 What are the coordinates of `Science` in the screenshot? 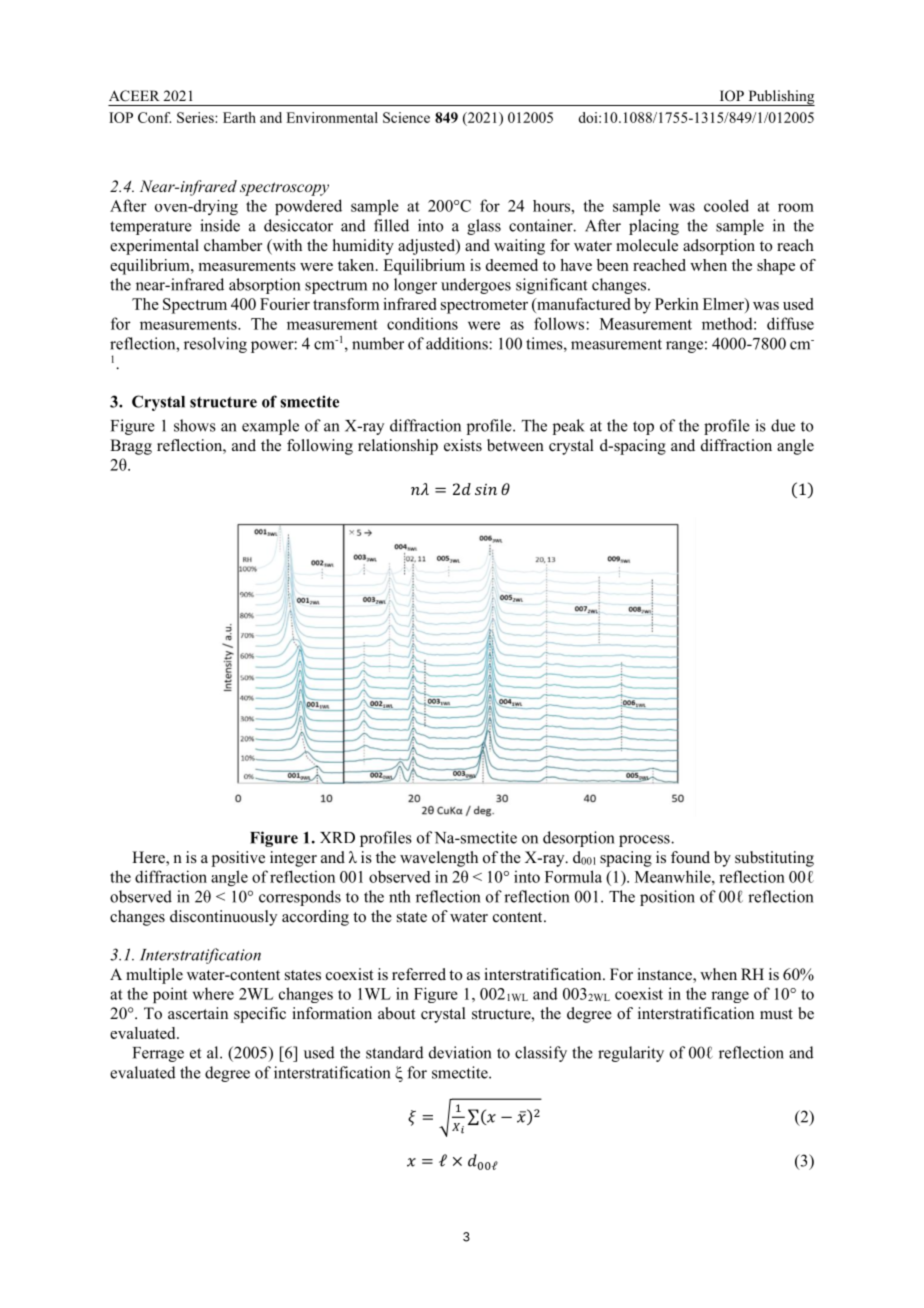 It's located at (406, 117).
